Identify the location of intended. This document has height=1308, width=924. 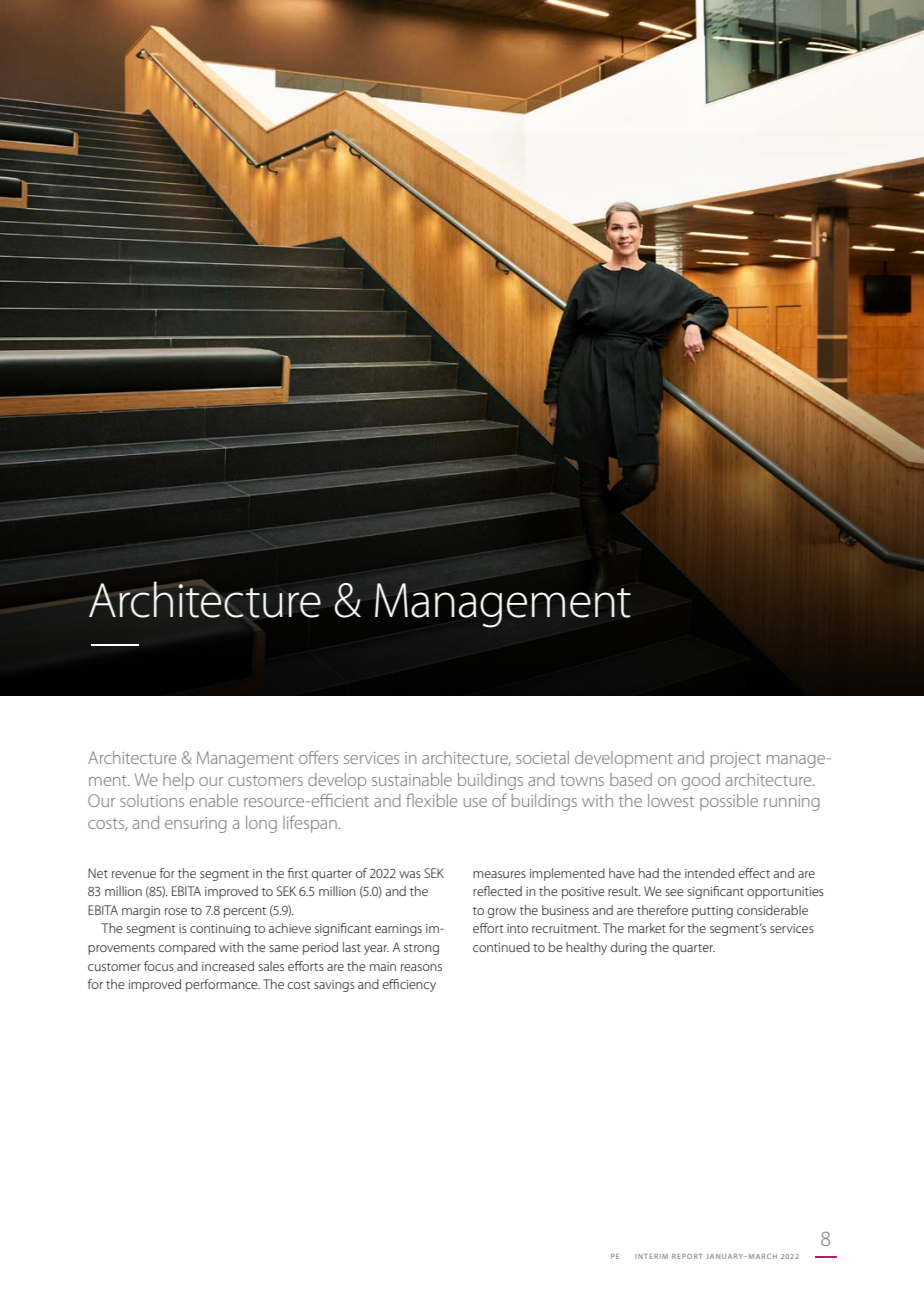
(710, 873).
